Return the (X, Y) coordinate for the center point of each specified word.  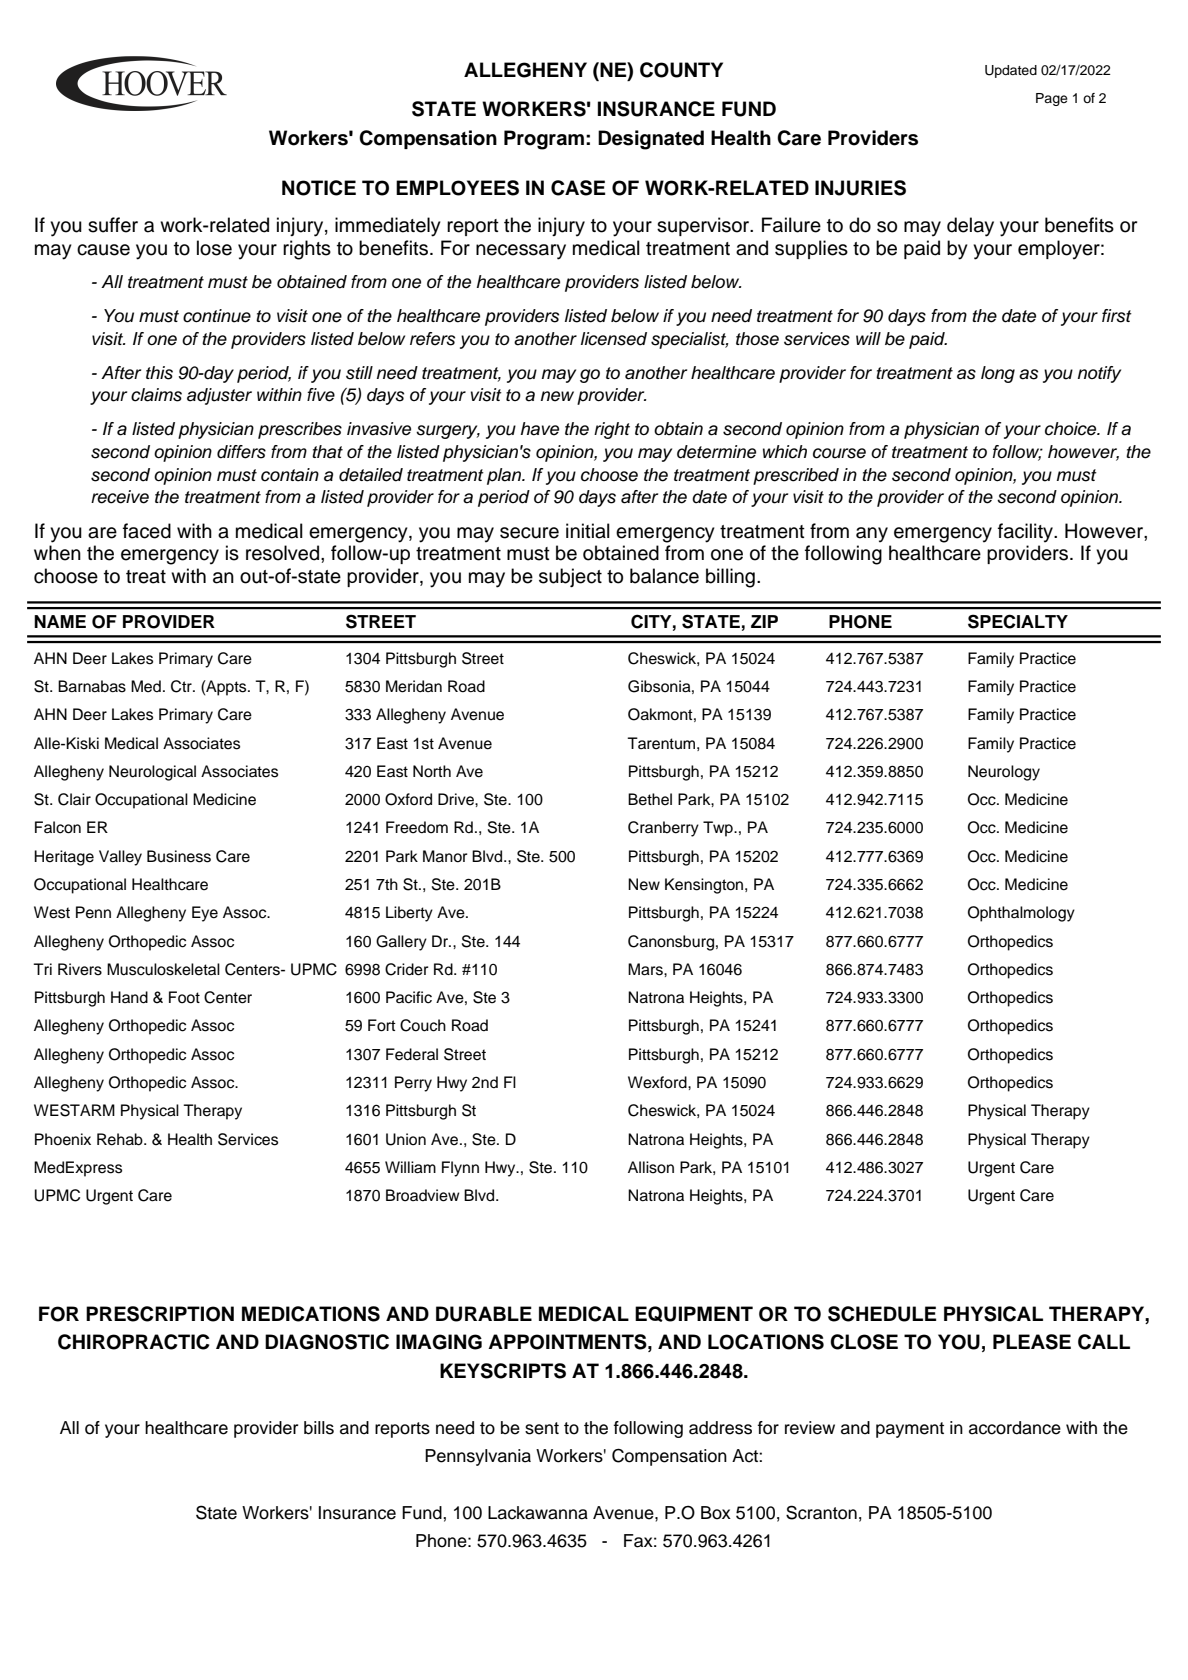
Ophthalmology (1021, 914)
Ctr (182, 686)
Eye (205, 914)
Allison (651, 1167)
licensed (614, 339)
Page (1052, 99)
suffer (113, 225)
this (159, 373)
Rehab (121, 1139)
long (998, 374)
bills (319, 1428)
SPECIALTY (1018, 621)
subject (570, 577)
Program (544, 140)
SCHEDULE (882, 1314)
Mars (646, 969)
